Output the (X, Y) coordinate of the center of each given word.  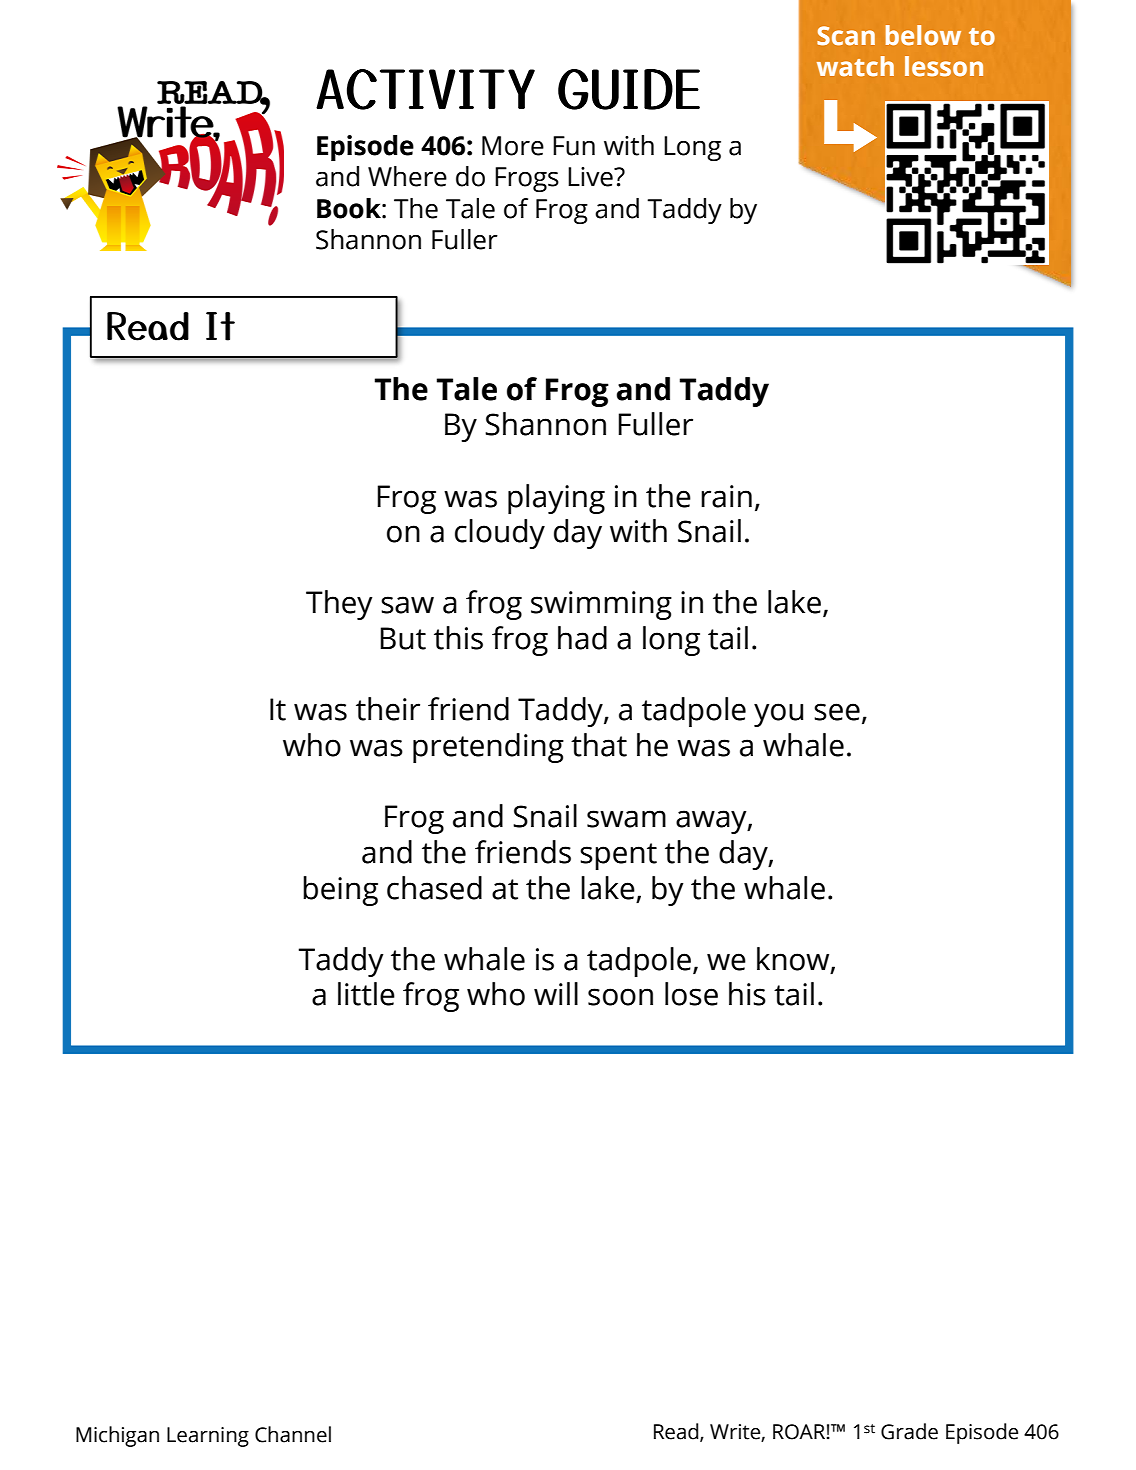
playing (556, 499)
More (513, 146)
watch (855, 66)
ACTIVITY (425, 89)
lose (691, 994)
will (556, 993)
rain (726, 496)
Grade (909, 1431)
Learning (208, 1437)
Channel (293, 1434)
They (339, 605)
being (340, 891)
